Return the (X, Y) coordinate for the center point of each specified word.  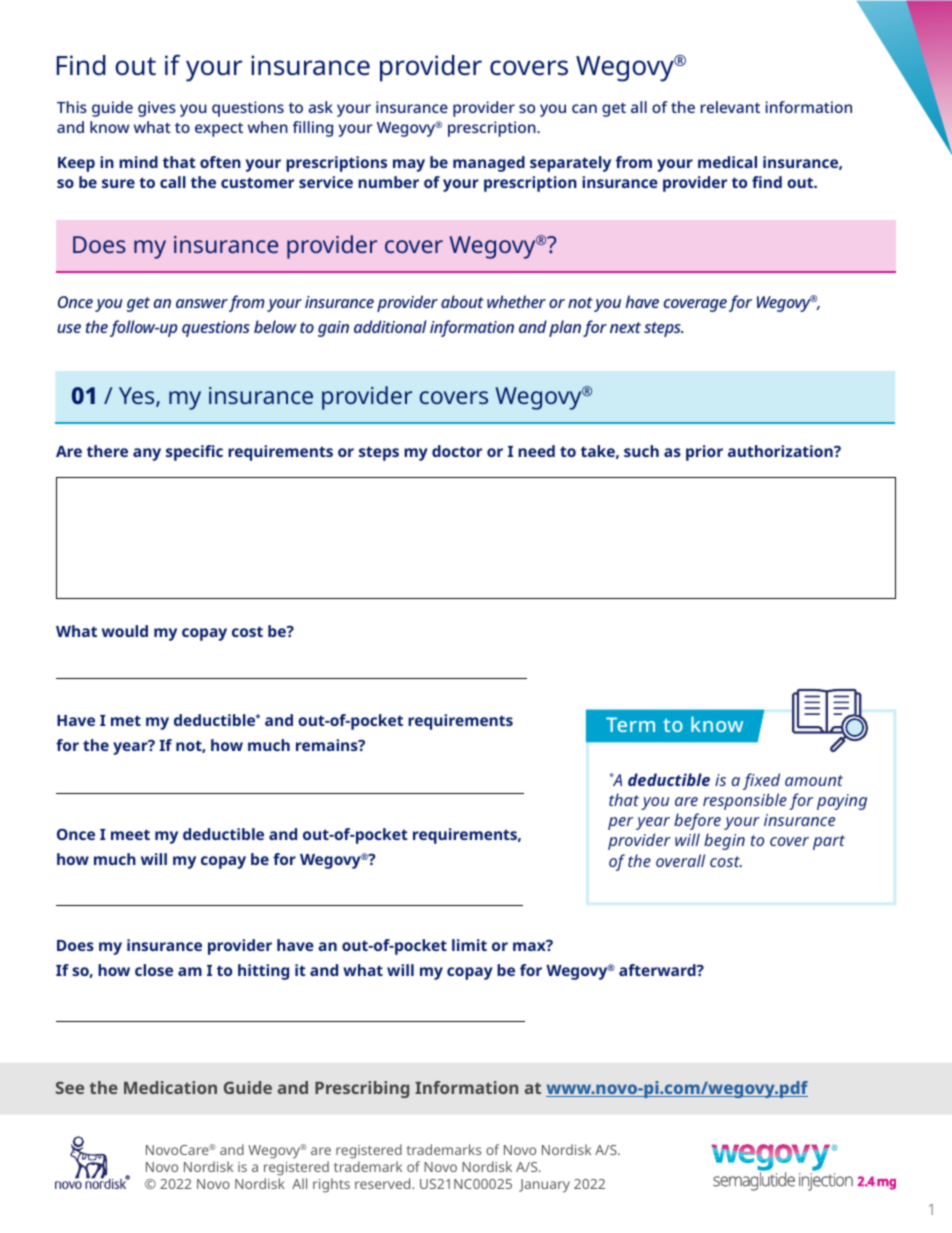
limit (469, 945)
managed (489, 164)
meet (130, 834)
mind (138, 162)
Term (630, 724)
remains (328, 745)
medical (727, 162)
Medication (170, 1087)
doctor (457, 451)
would (125, 631)
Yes (138, 397)
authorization (781, 451)
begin (724, 841)
